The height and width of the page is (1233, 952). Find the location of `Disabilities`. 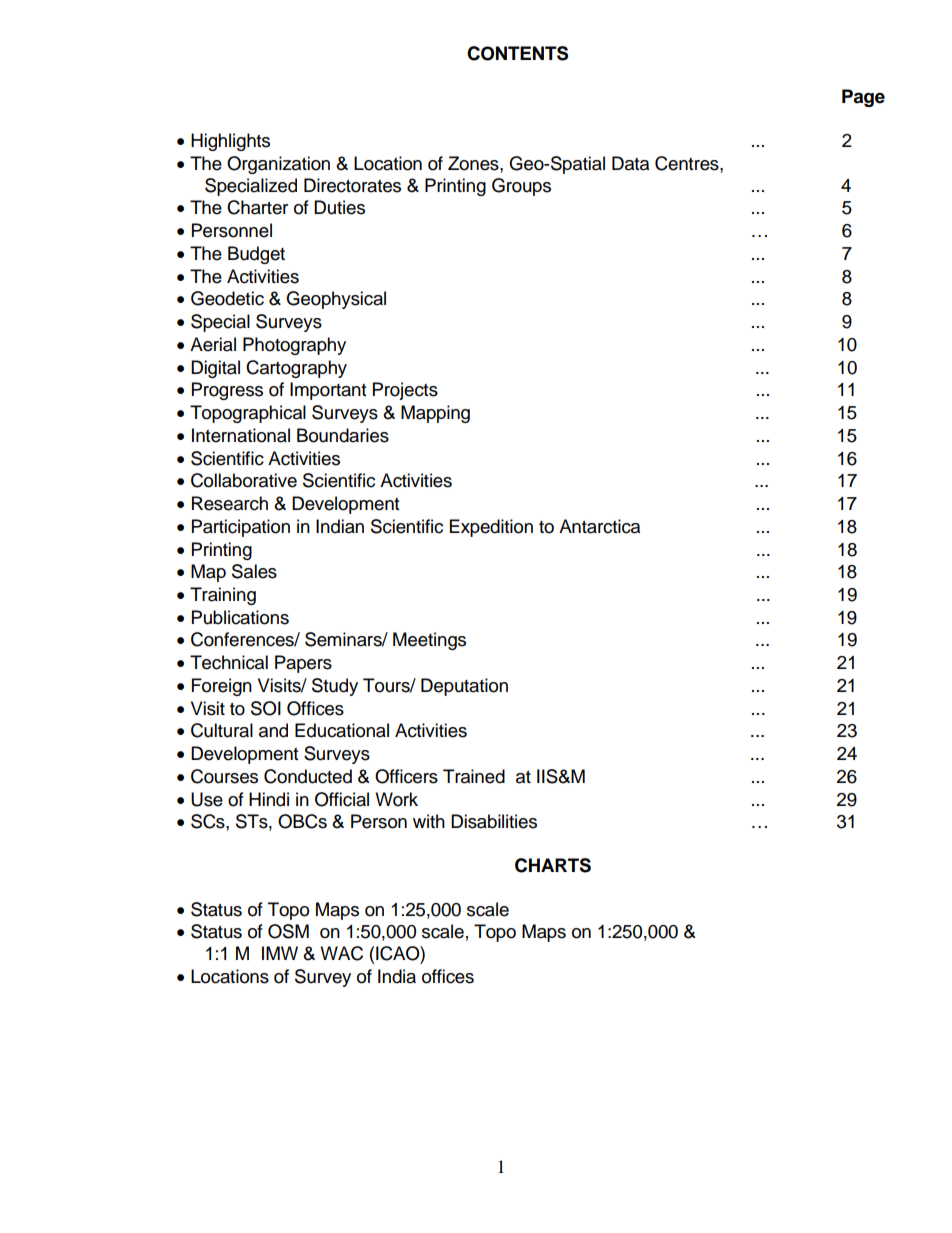

Disabilities is located at coordinates (494, 821).
